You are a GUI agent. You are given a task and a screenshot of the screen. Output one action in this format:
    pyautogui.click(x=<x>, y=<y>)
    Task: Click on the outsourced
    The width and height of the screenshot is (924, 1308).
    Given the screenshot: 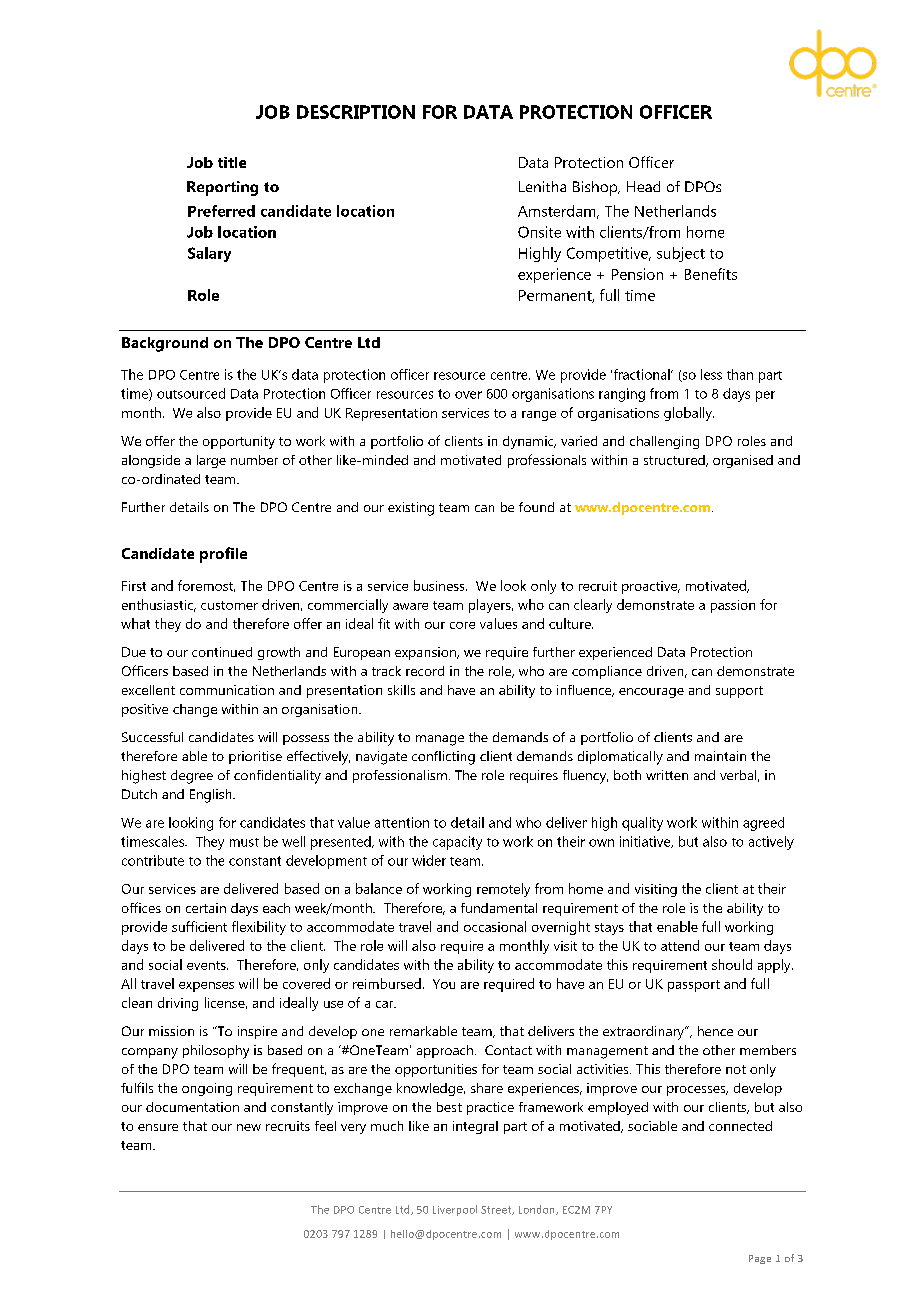 What is the action you would take?
    pyautogui.click(x=191, y=393)
